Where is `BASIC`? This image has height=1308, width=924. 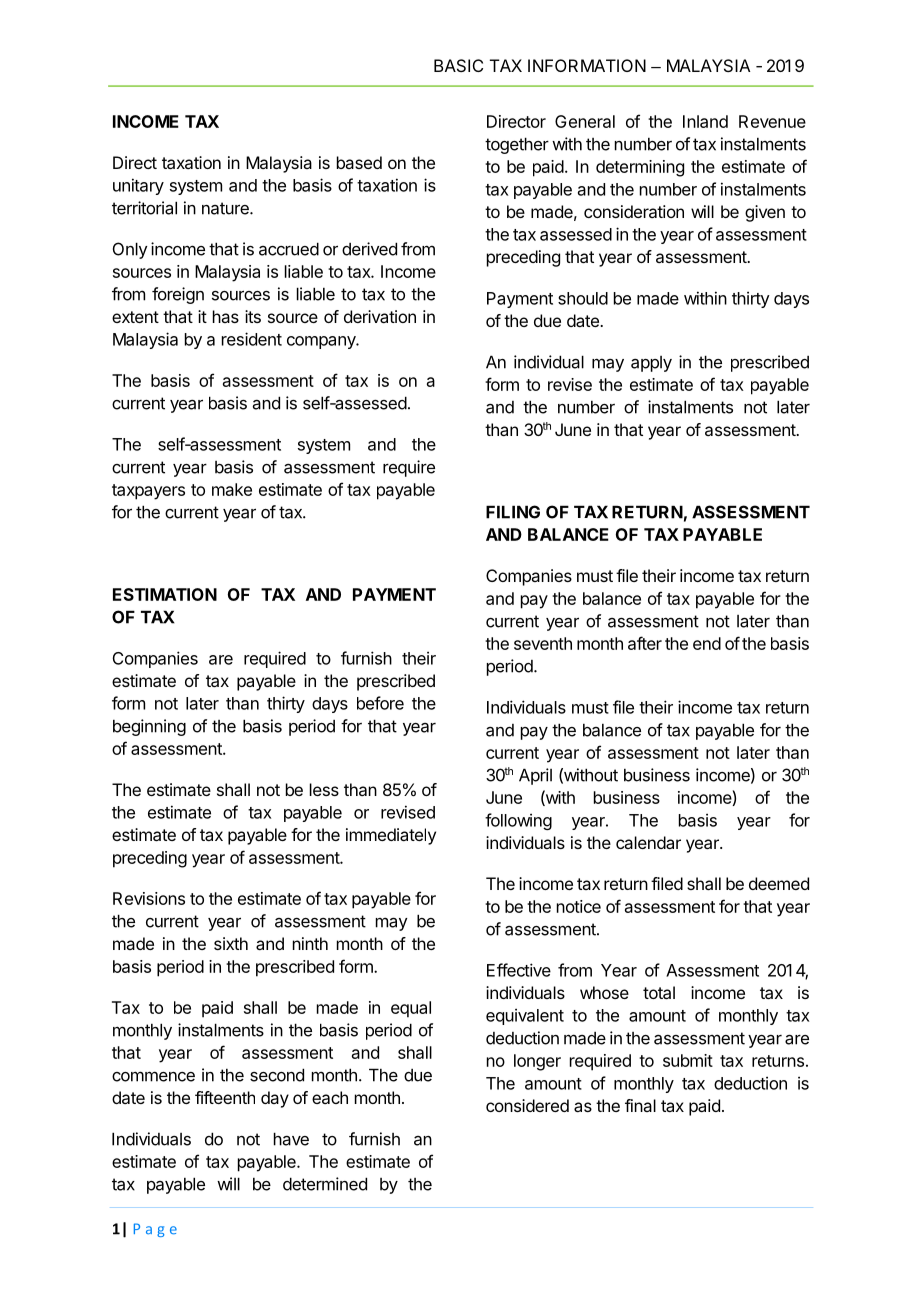
BASIC is located at coordinates (458, 65).
